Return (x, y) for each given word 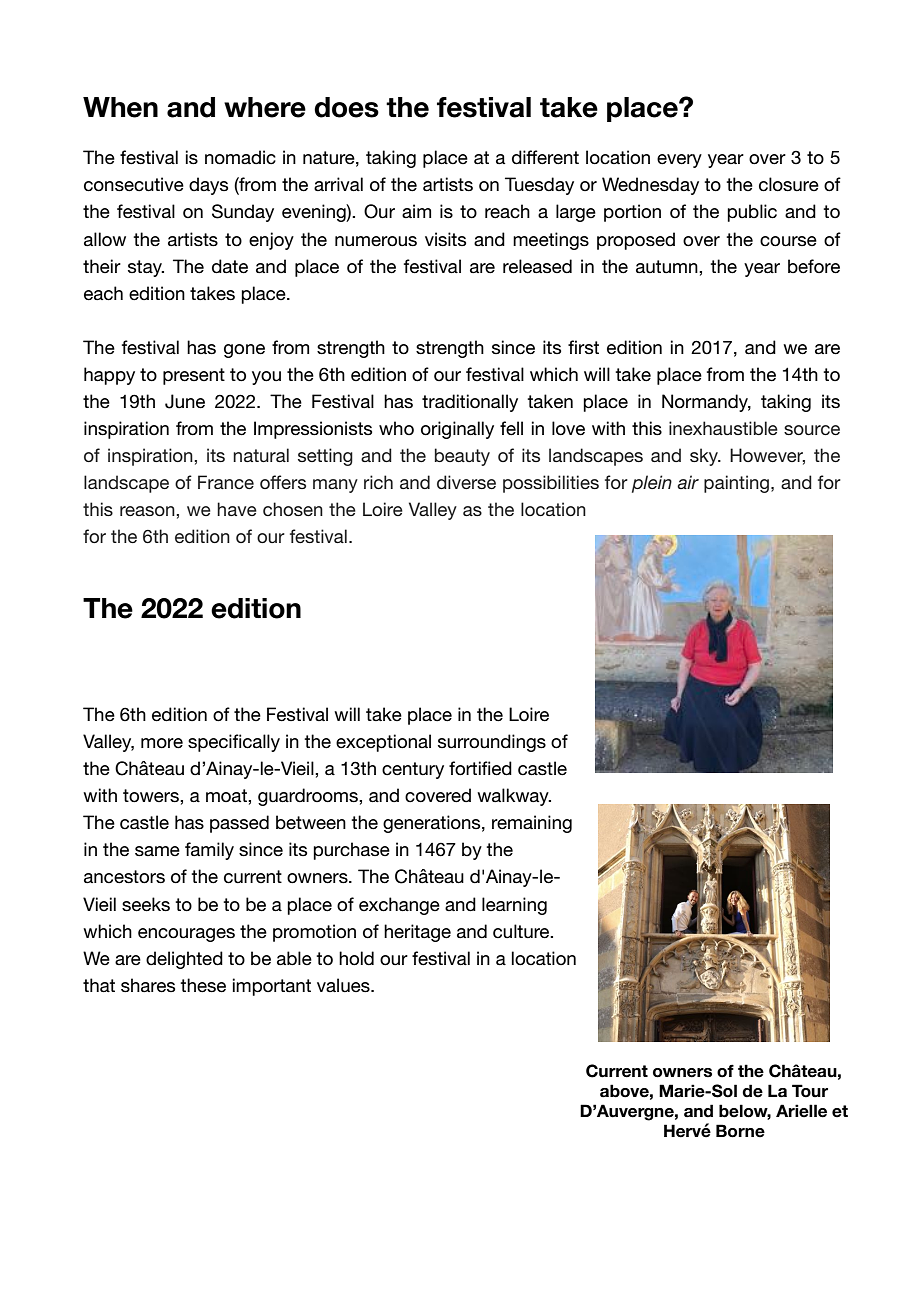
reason (148, 511)
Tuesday (539, 186)
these (203, 985)
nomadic (240, 157)
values (344, 985)
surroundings (492, 743)
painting (738, 484)
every (679, 161)
